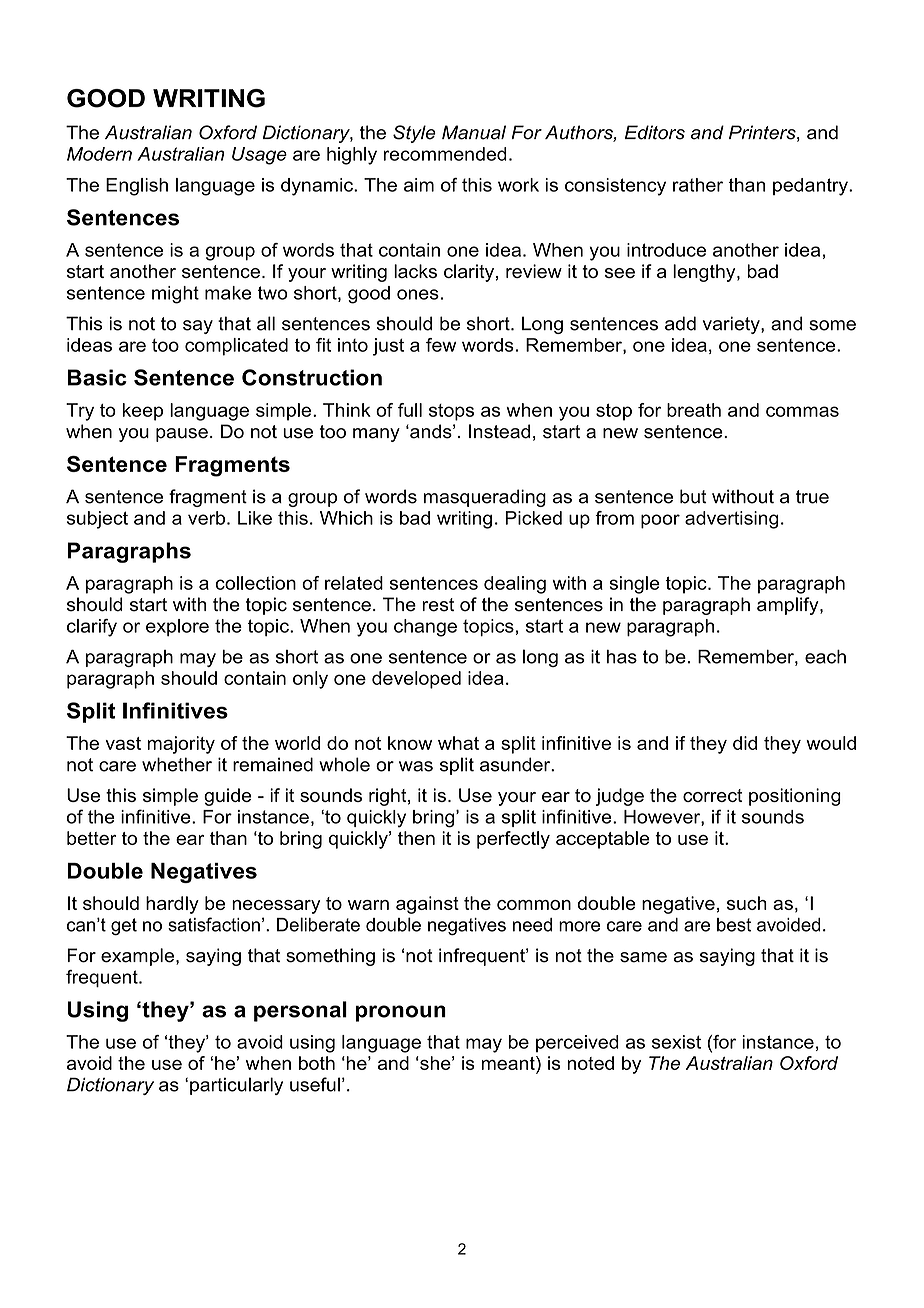 The width and height of the screenshot is (924, 1308). I want to click on hardly, so click(172, 905).
